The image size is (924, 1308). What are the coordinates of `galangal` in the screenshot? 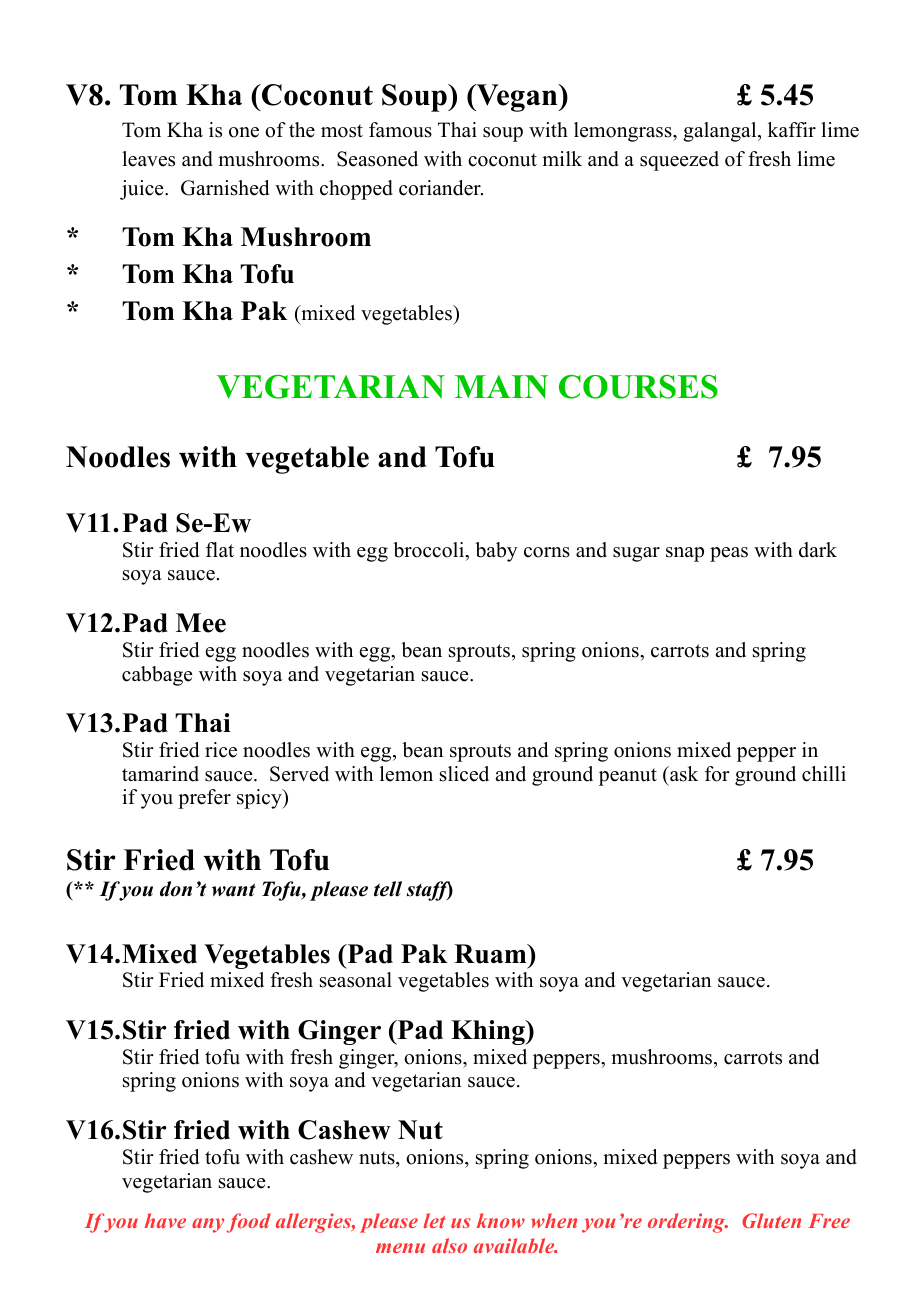 It's located at (721, 132).
